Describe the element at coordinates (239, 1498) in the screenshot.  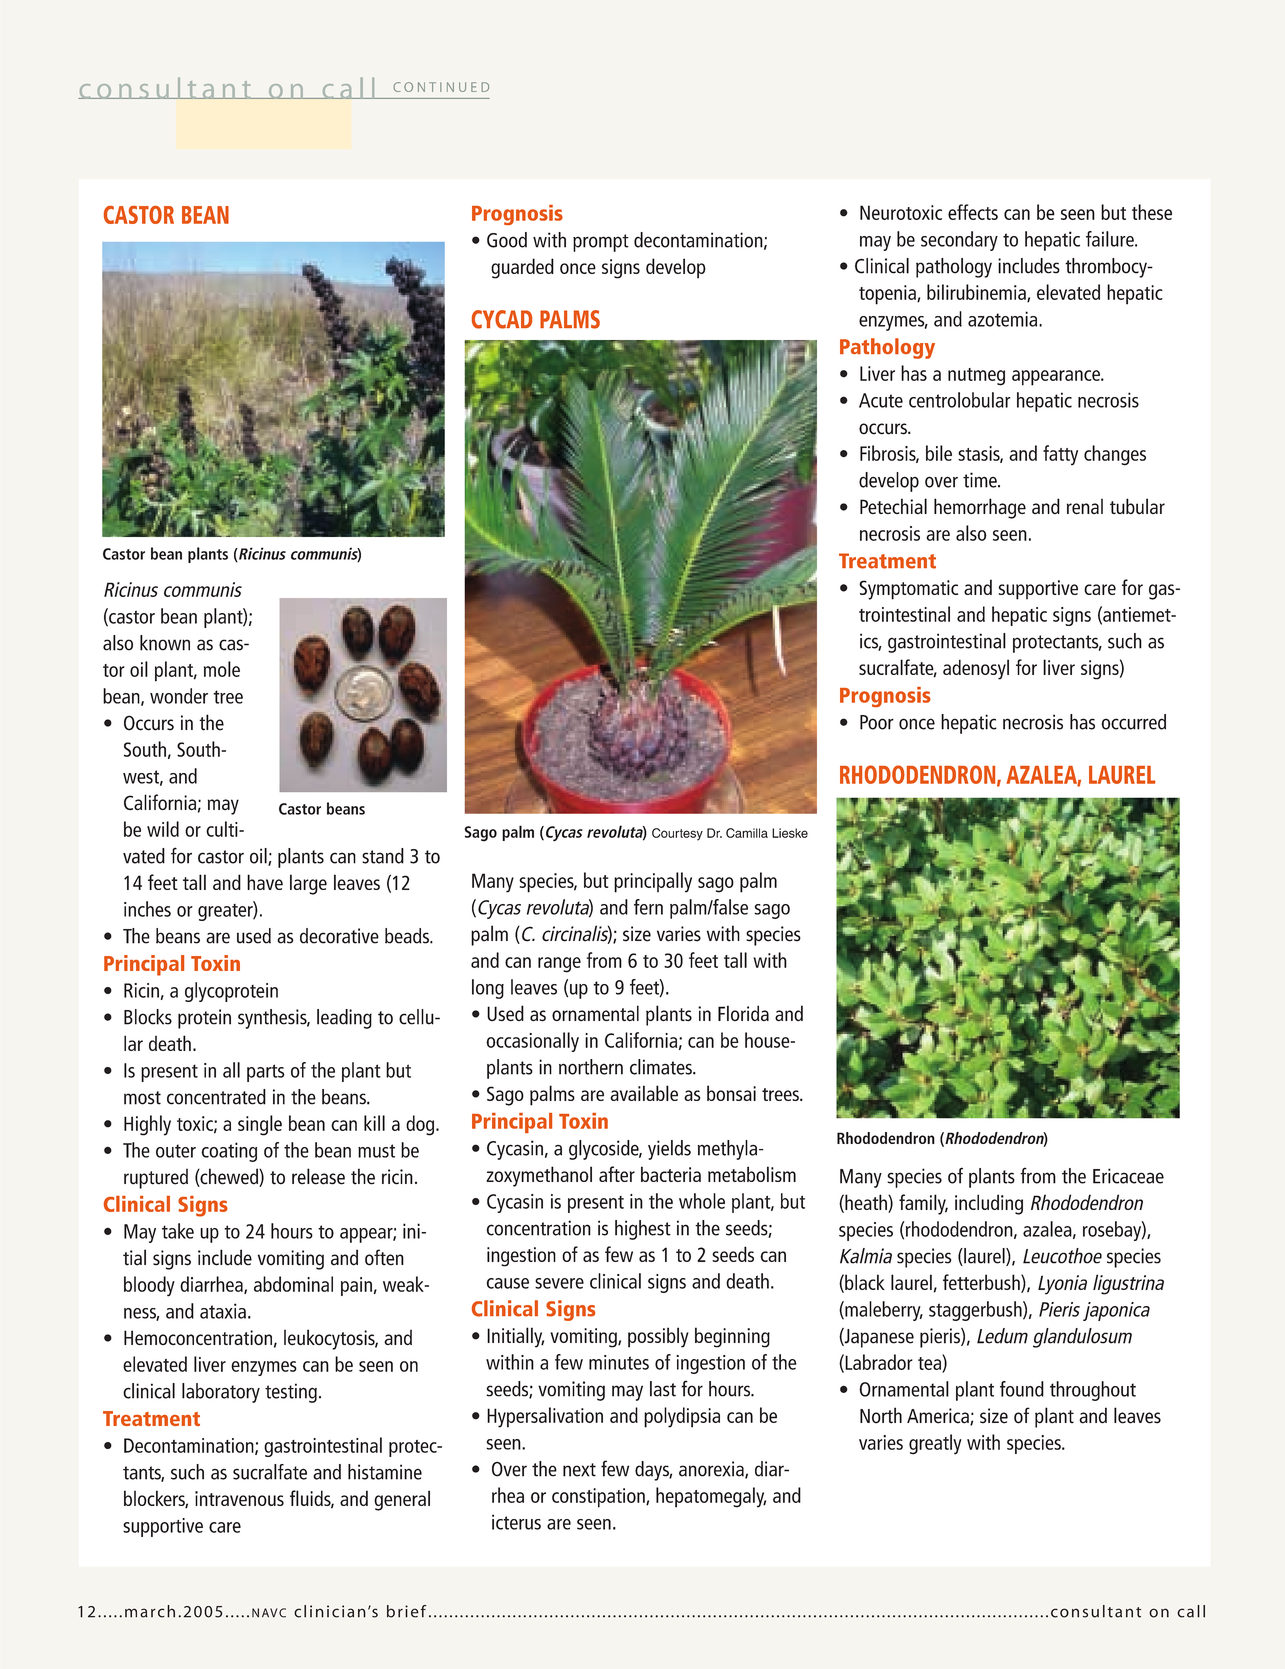
I see `intravenous` at that location.
